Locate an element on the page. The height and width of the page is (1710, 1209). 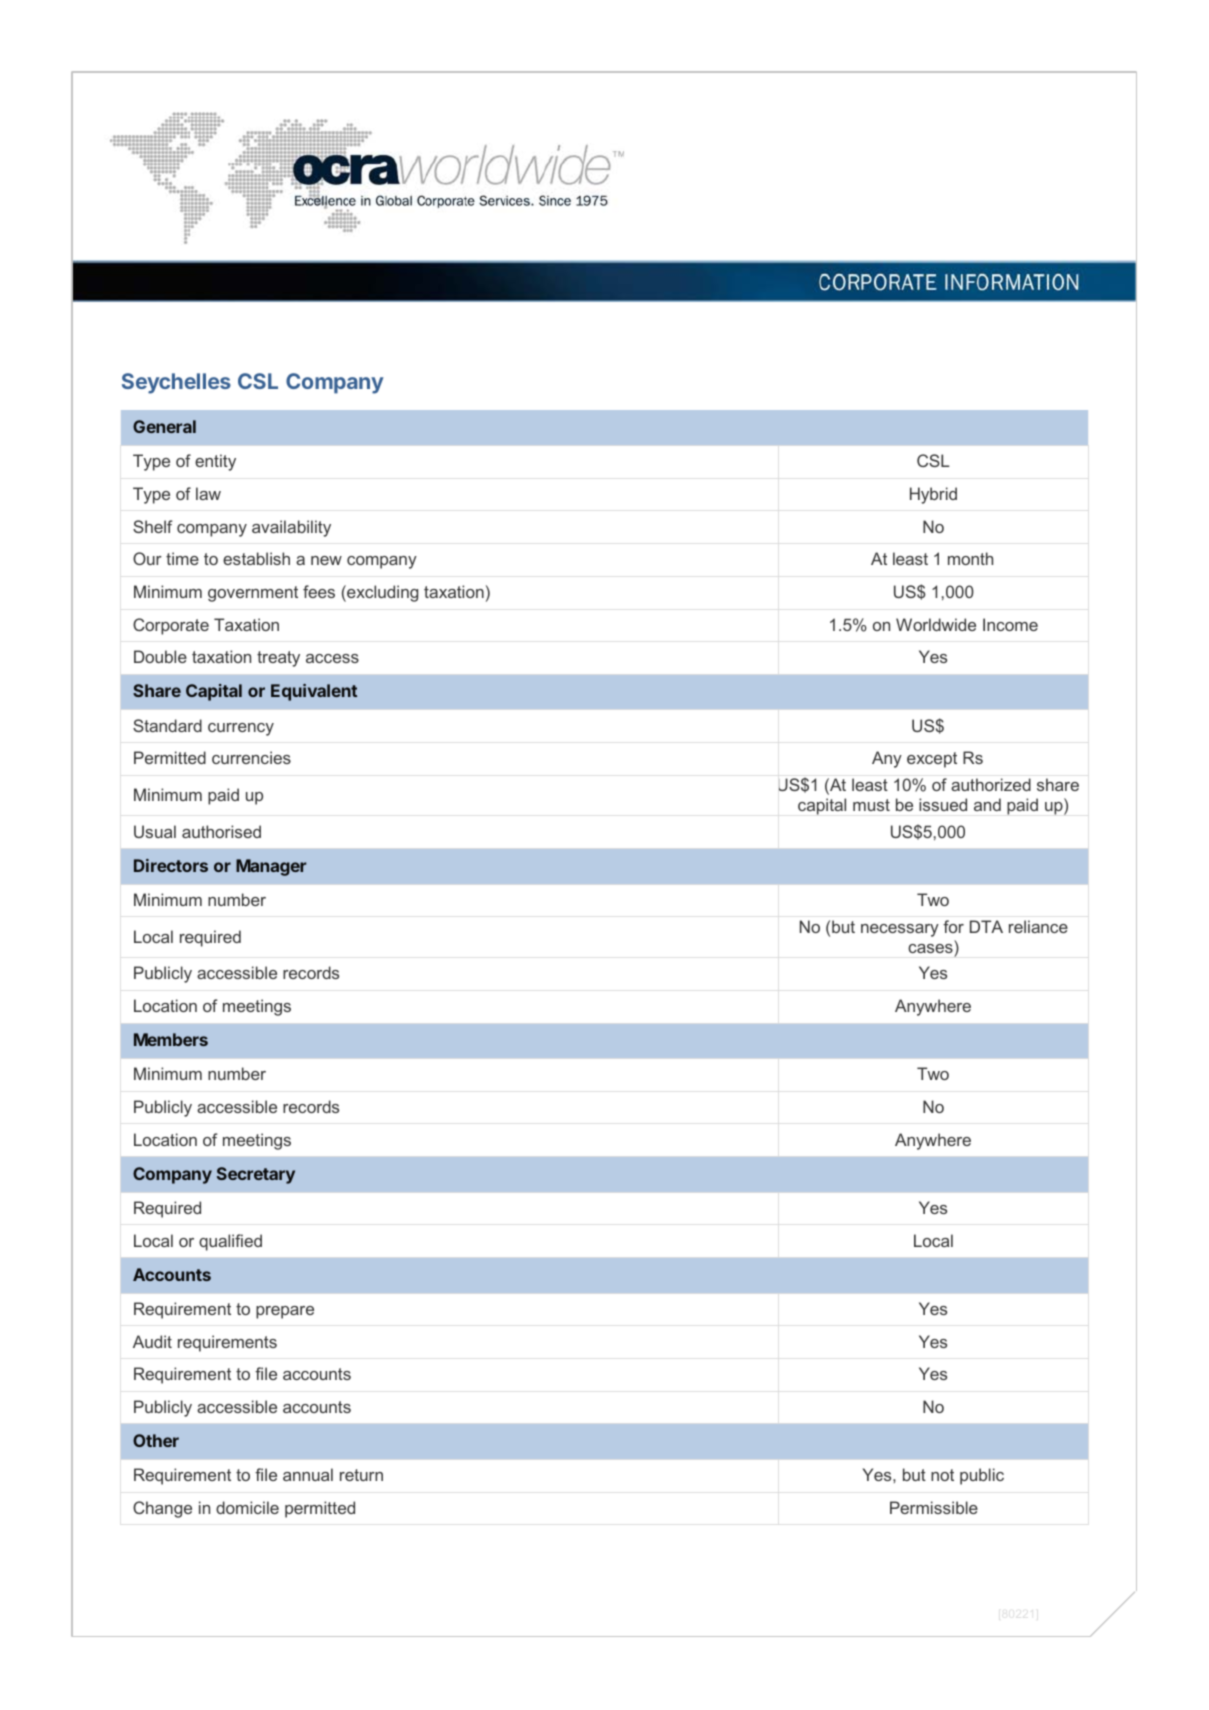
Secretary is located at coordinates (256, 1175).
